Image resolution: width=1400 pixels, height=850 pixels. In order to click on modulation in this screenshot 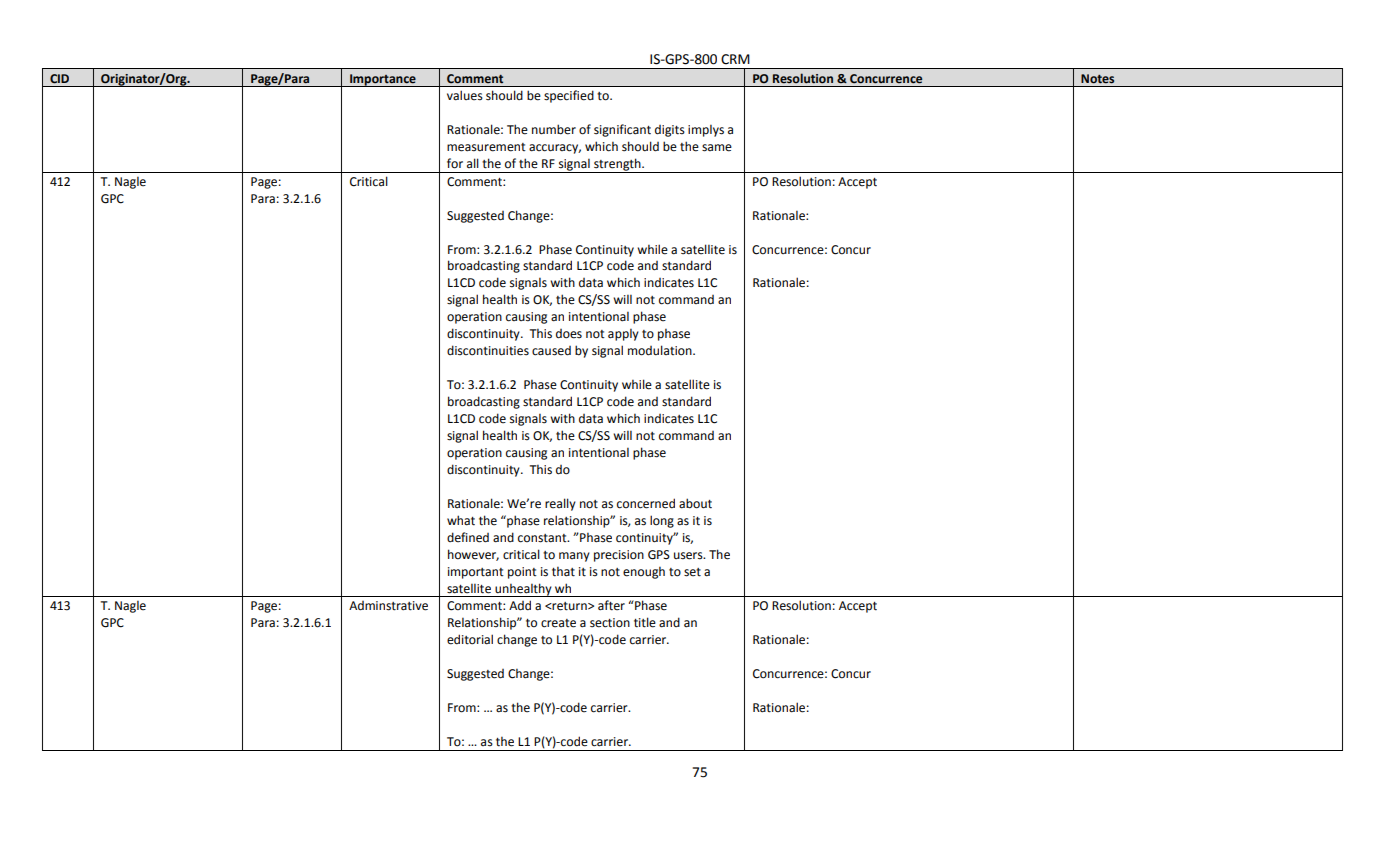, I will do `click(661, 350)`.
